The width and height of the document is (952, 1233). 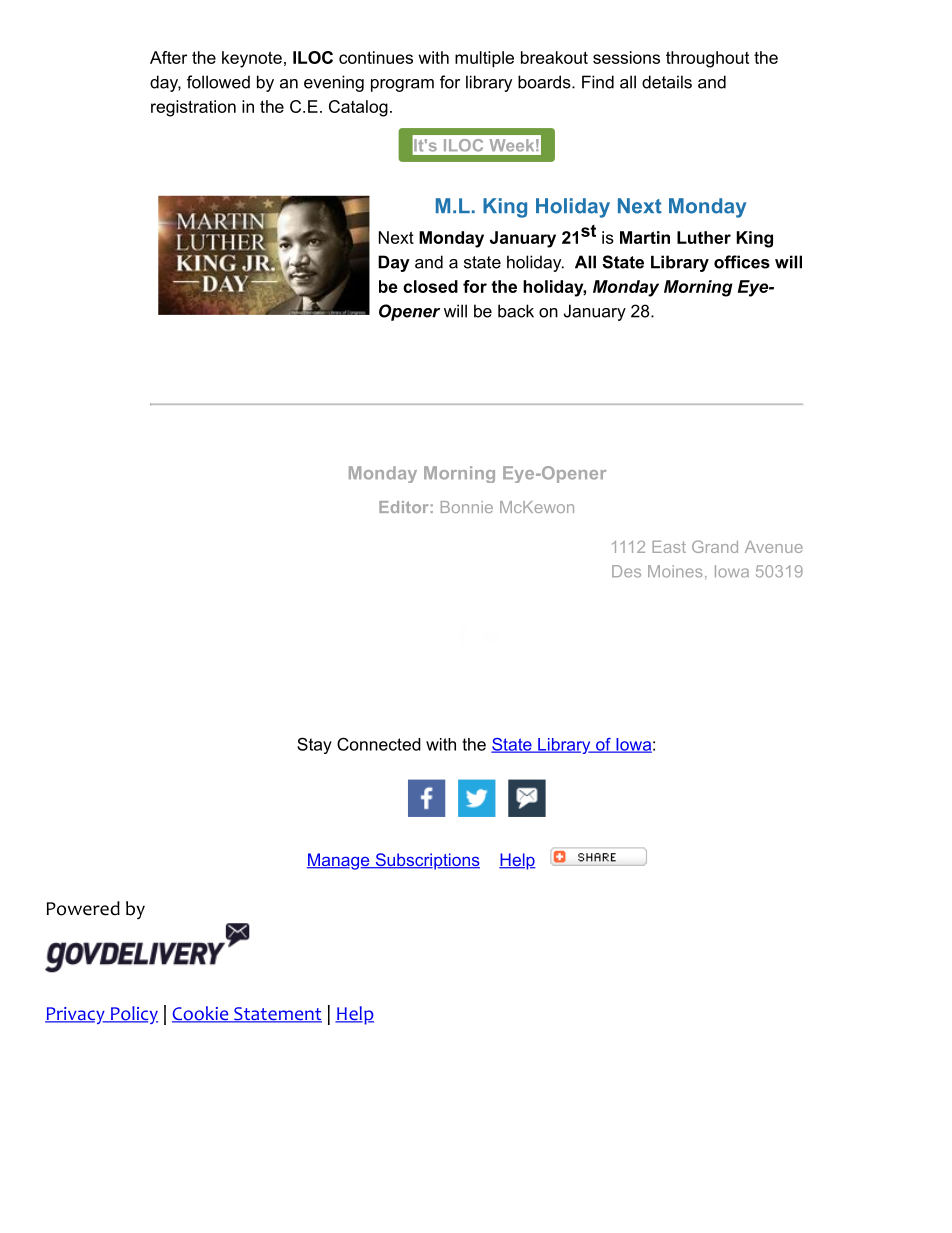 What do you see at coordinates (426, 861) in the document?
I see `Subscriptions` at bounding box center [426, 861].
